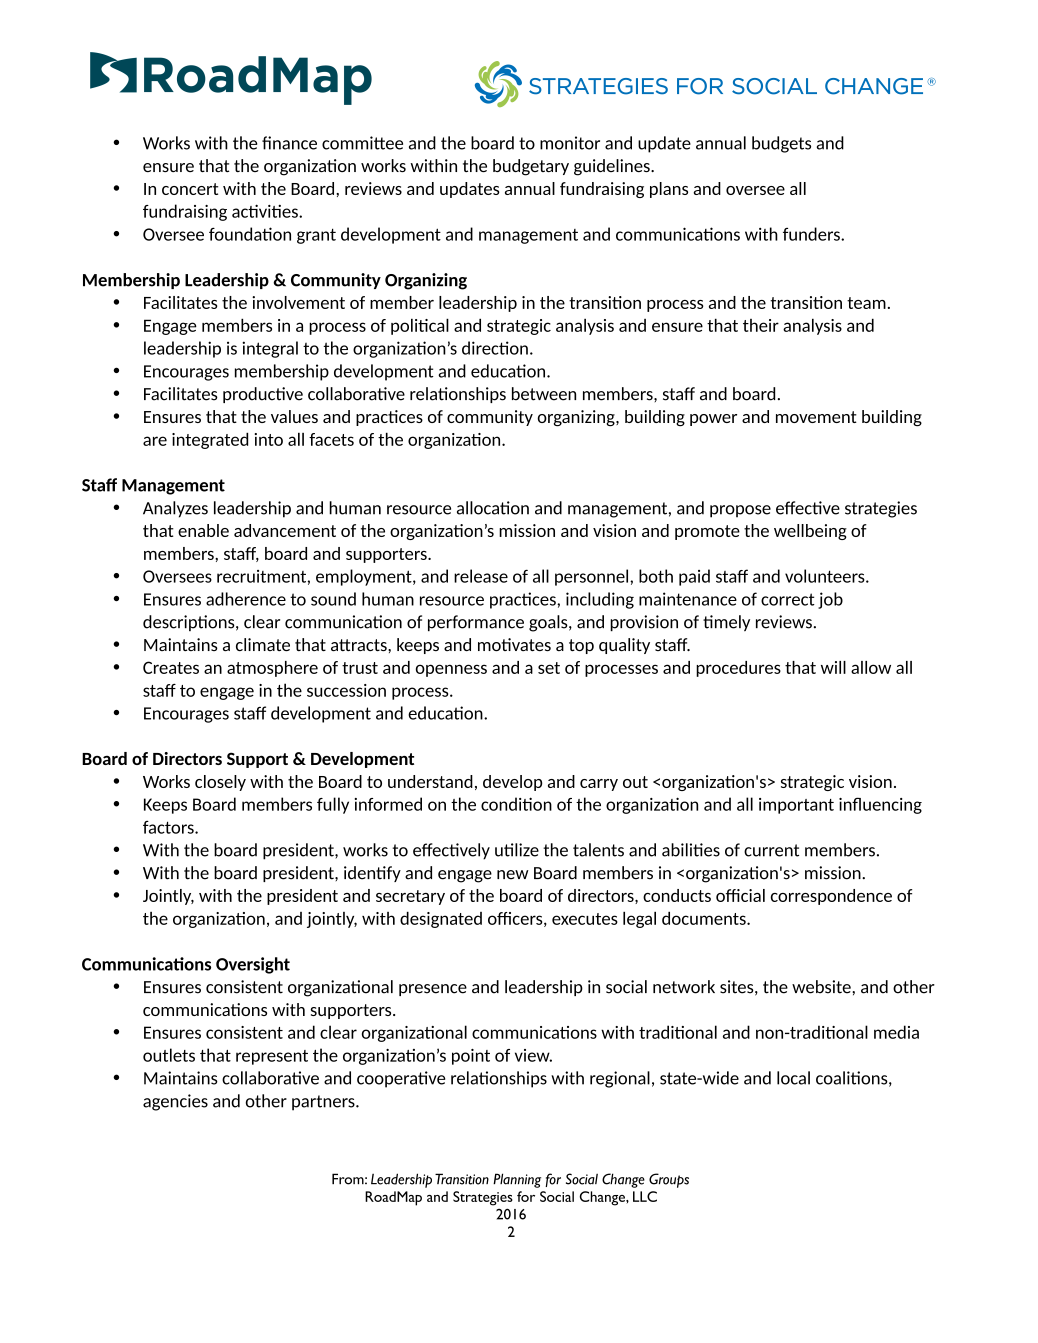 The width and height of the screenshot is (1038, 1343). I want to click on between, so click(544, 394).
